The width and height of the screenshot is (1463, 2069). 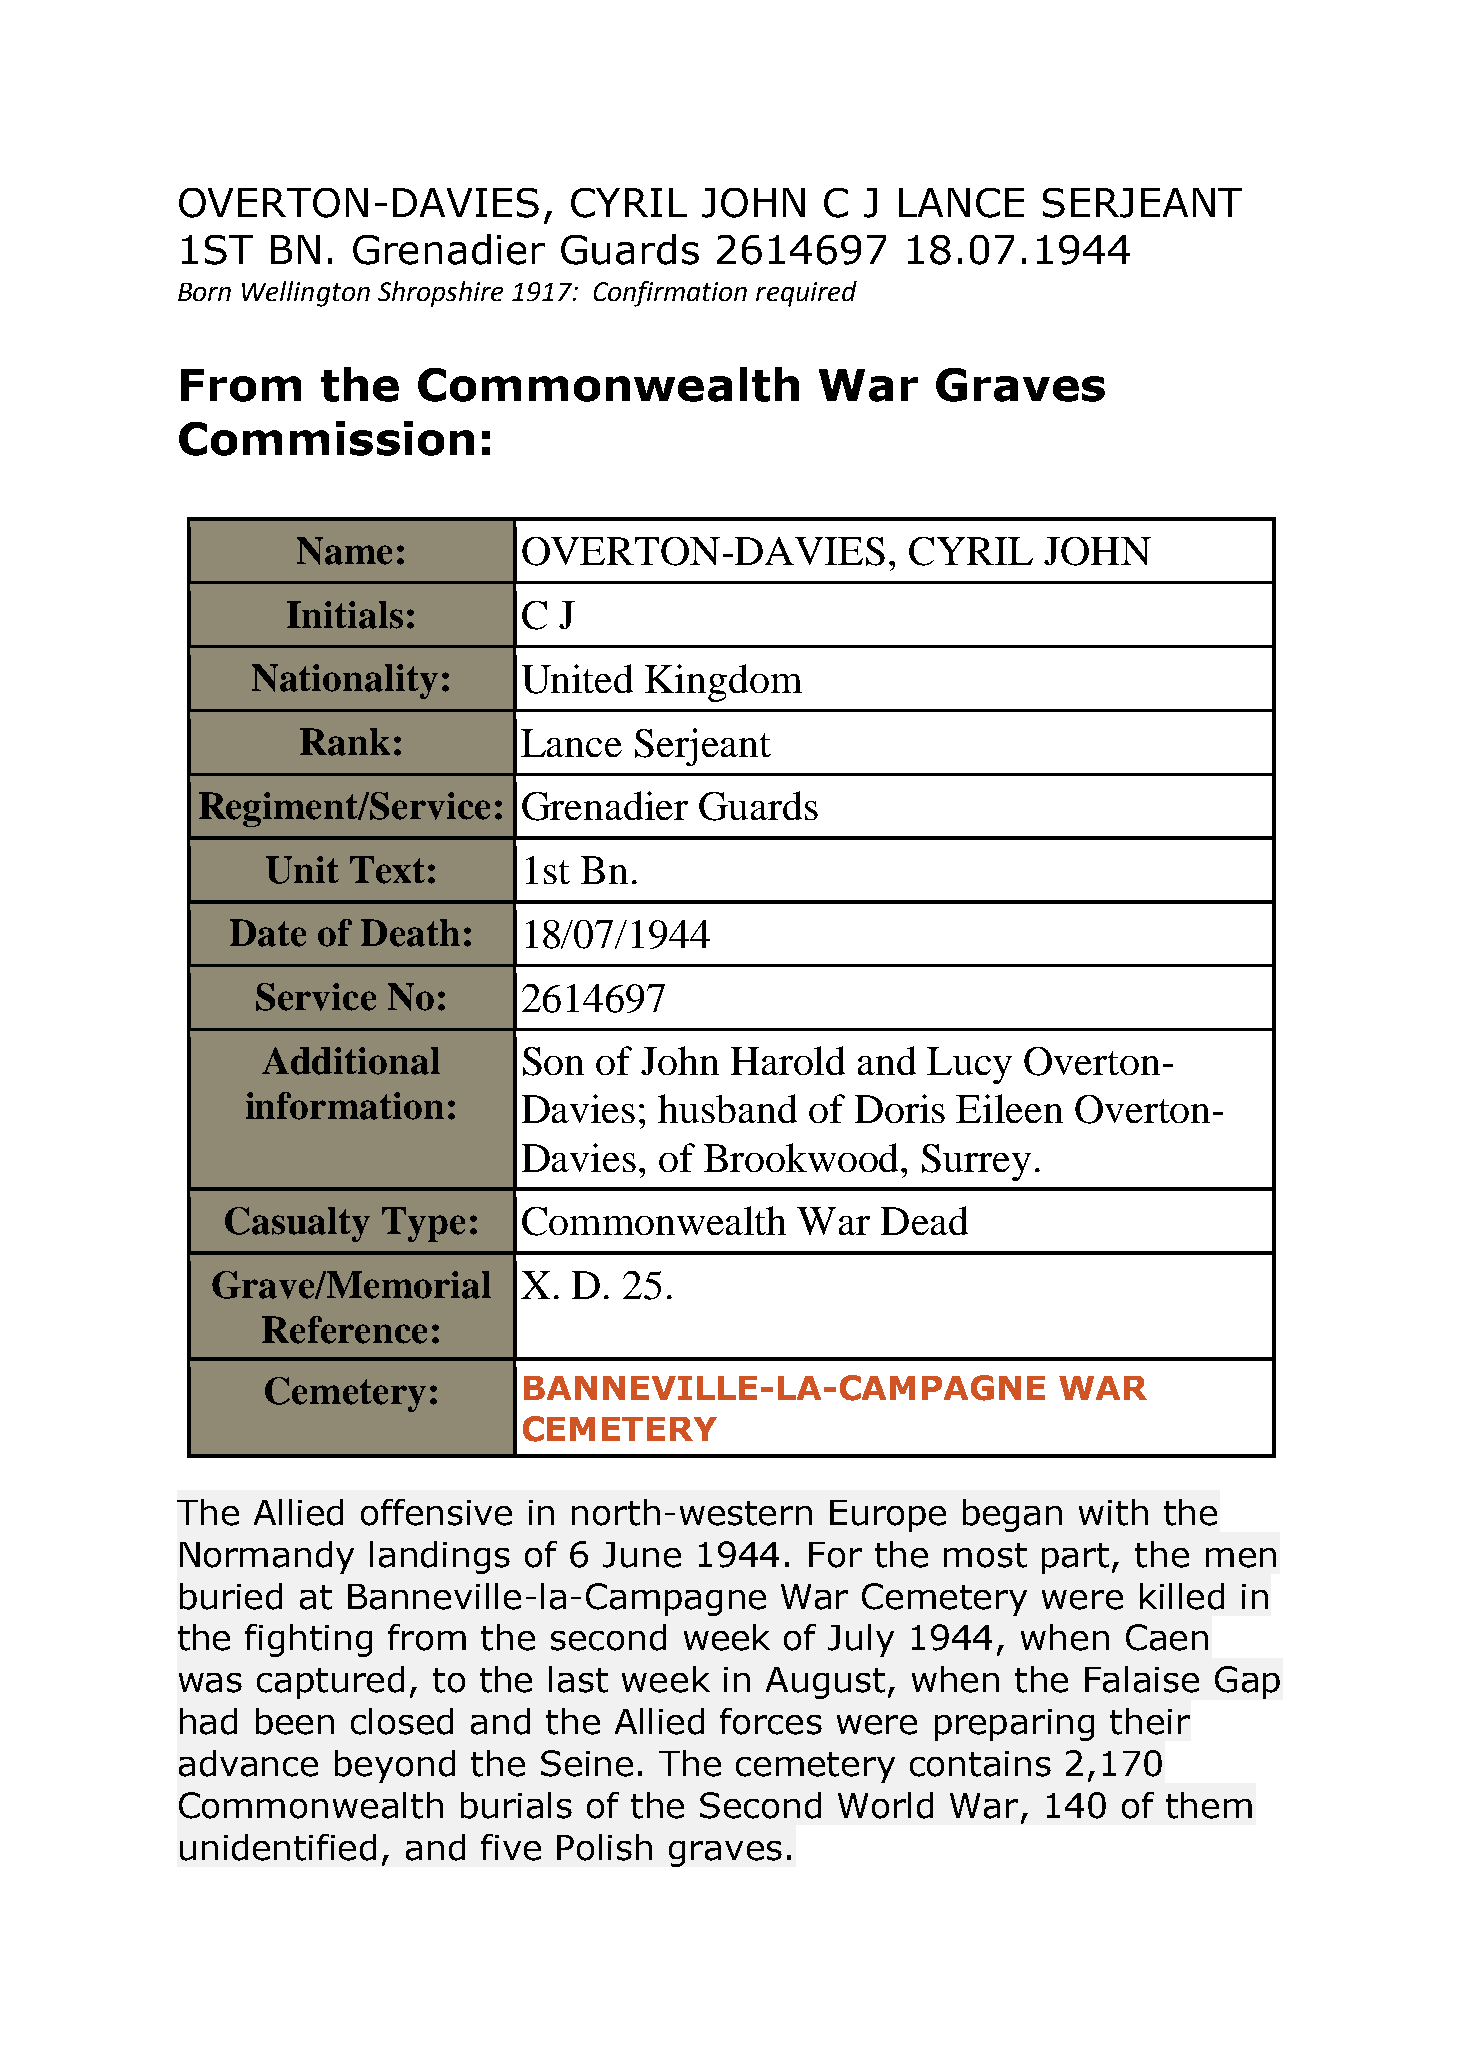 What do you see at coordinates (344, 1330) in the screenshot?
I see `Reference` at bounding box center [344, 1330].
